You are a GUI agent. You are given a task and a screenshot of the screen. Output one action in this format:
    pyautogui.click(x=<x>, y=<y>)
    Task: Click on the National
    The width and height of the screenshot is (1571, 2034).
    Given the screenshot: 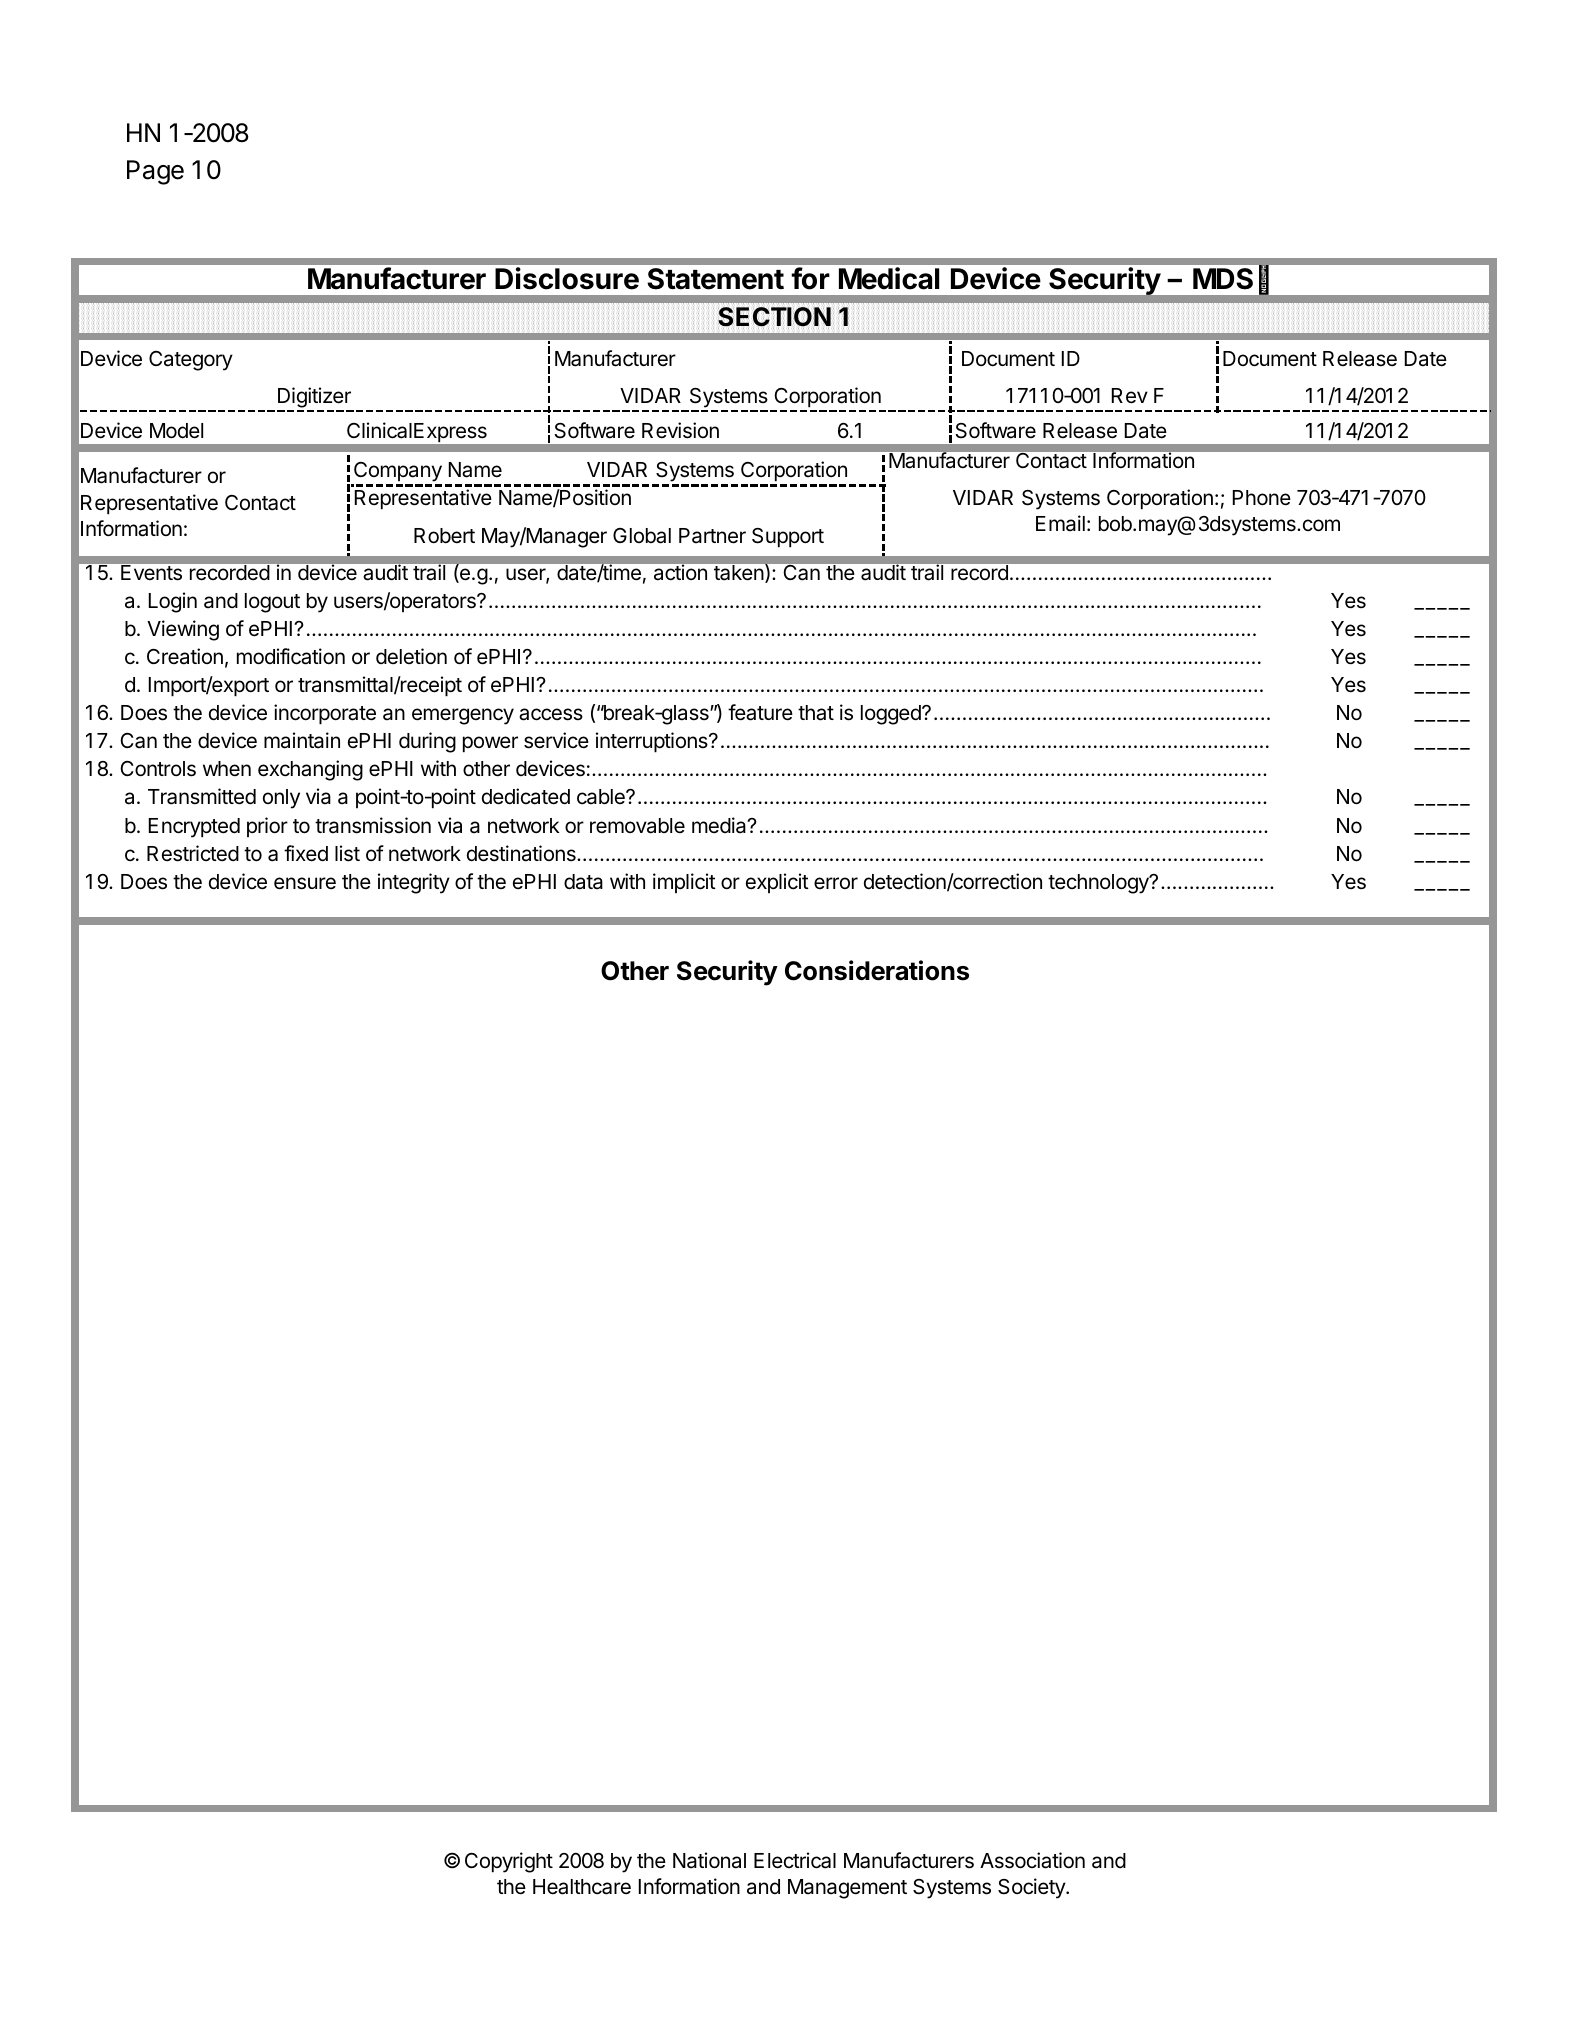 What is the action you would take?
    pyautogui.click(x=709, y=1860)
